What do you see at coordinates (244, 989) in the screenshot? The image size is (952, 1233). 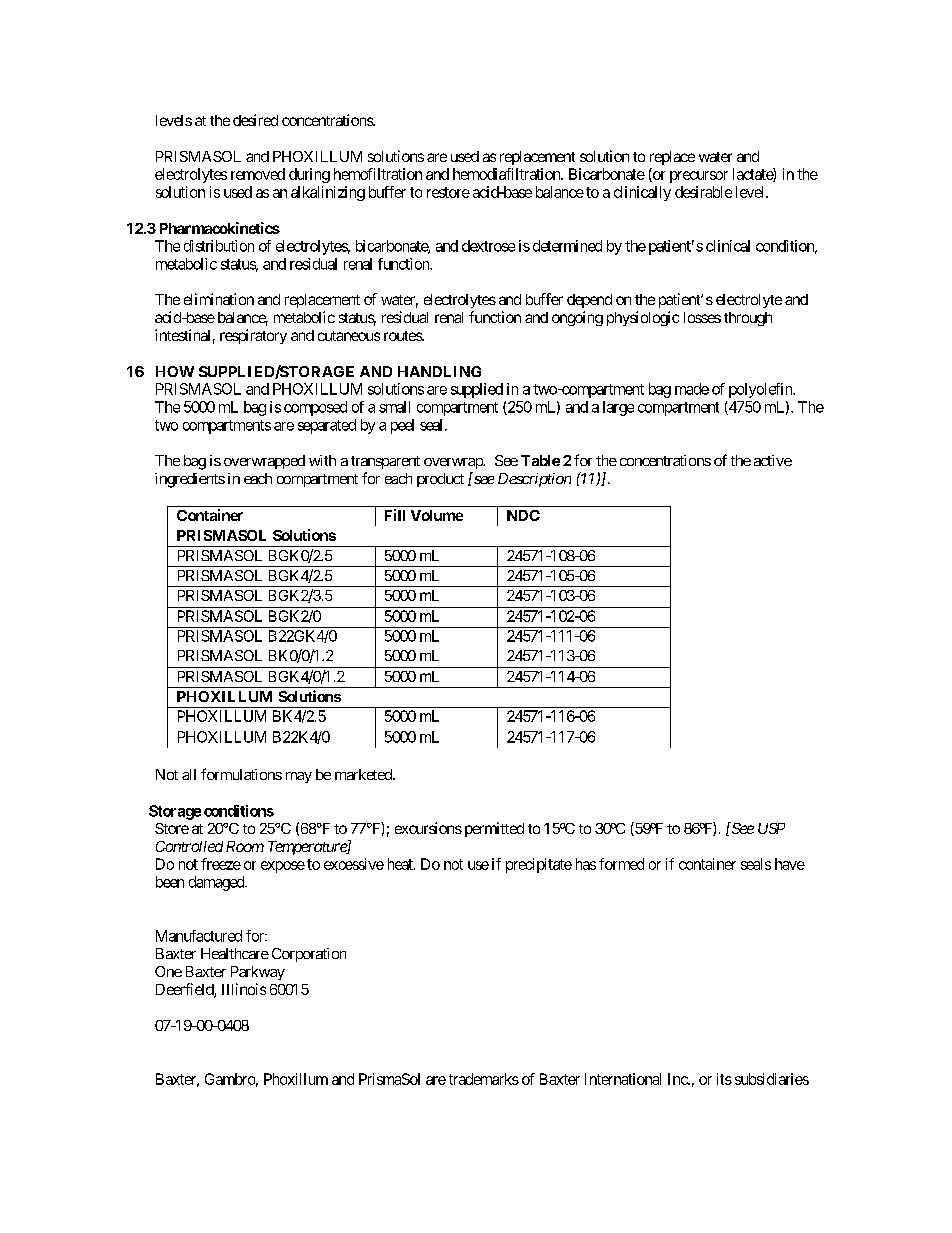 I see `Illinois` at bounding box center [244, 989].
